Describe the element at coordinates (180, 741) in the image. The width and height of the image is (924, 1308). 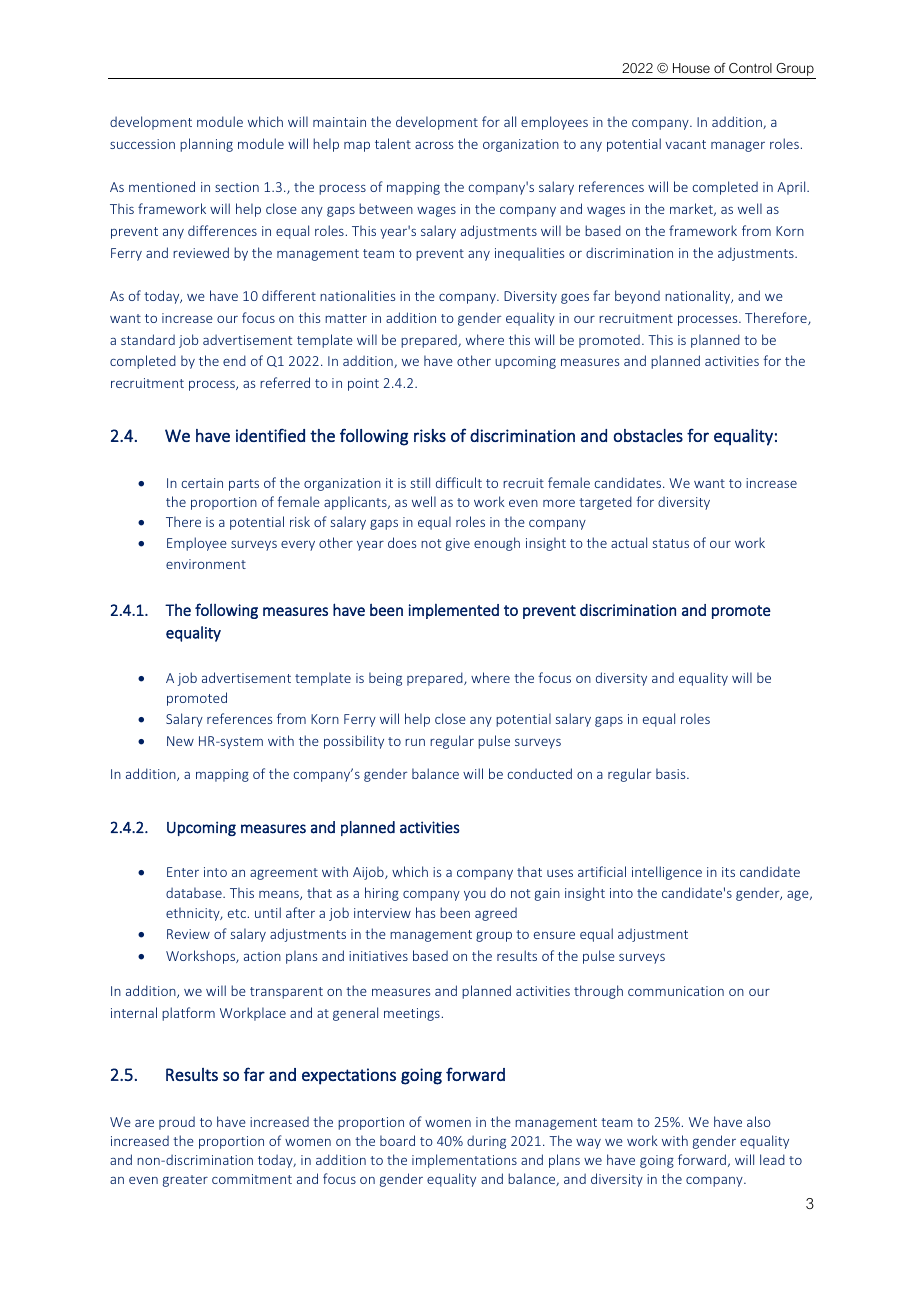
I see `New` at that location.
